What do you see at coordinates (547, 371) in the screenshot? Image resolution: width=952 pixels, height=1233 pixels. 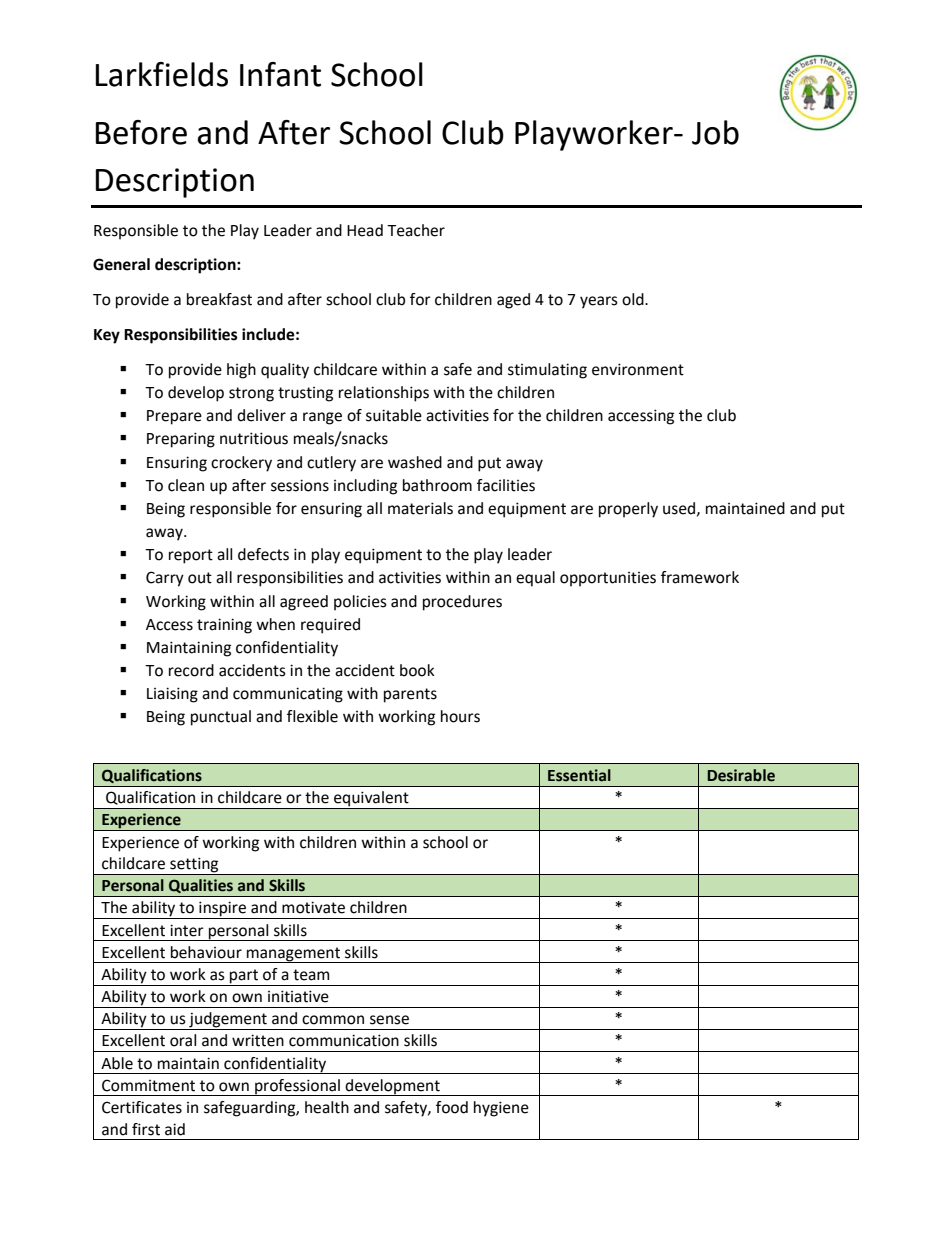 I see `stimulating` at bounding box center [547, 371].
